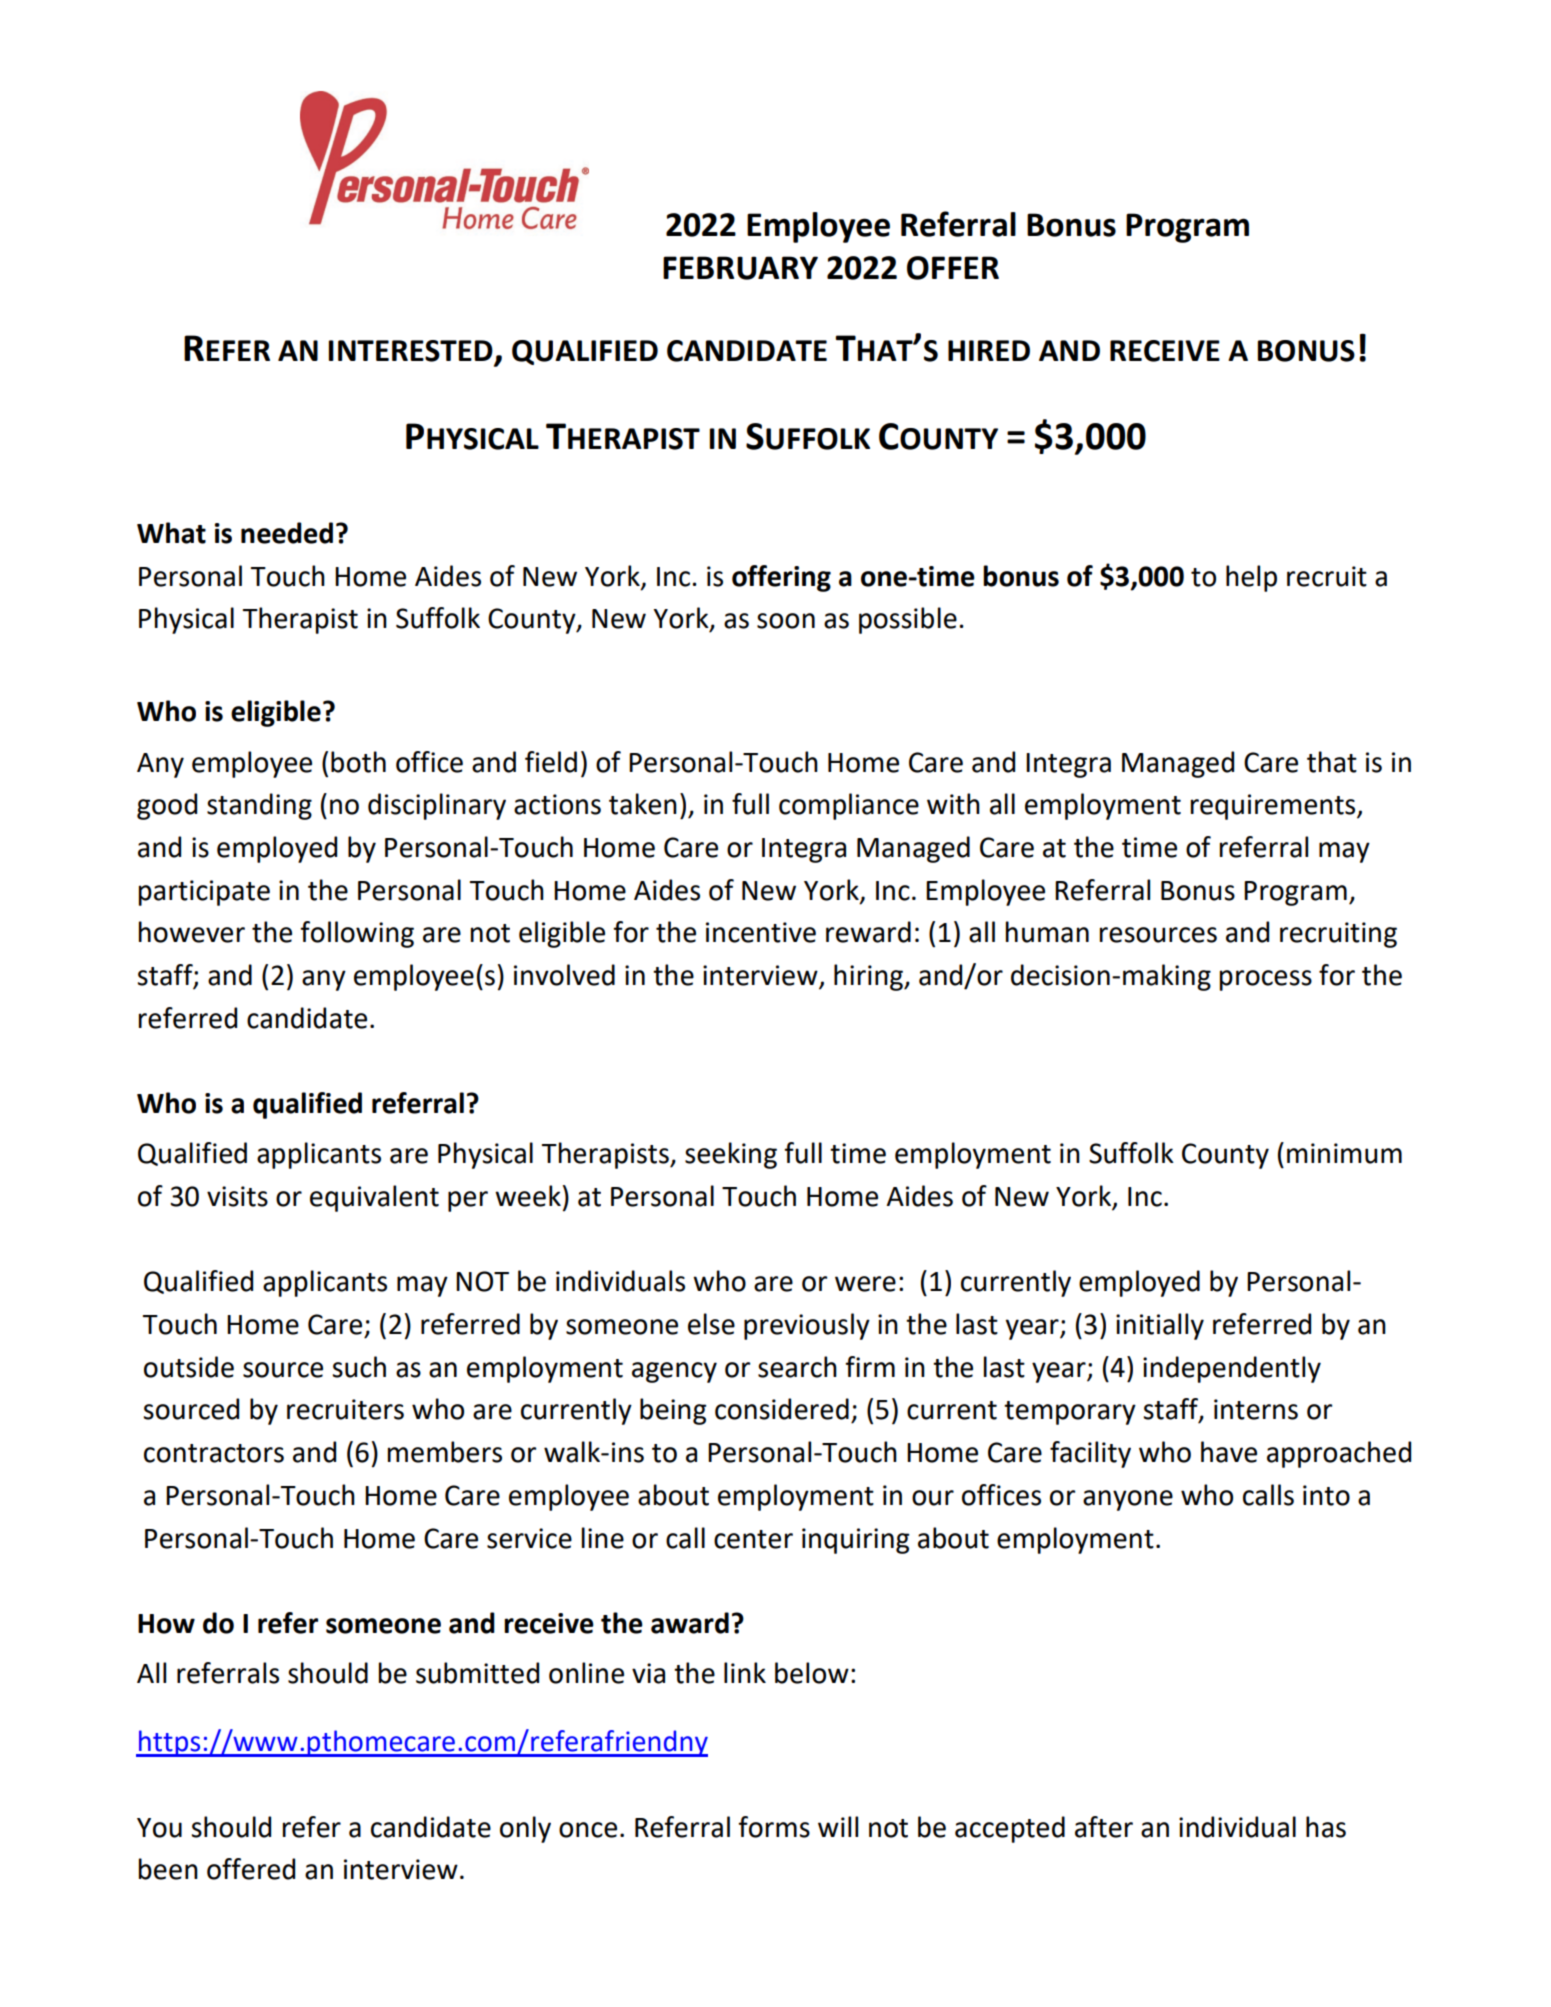 The image size is (1551, 2007). Describe the element at coordinates (287, 533) in the screenshot. I see `needed` at that location.
